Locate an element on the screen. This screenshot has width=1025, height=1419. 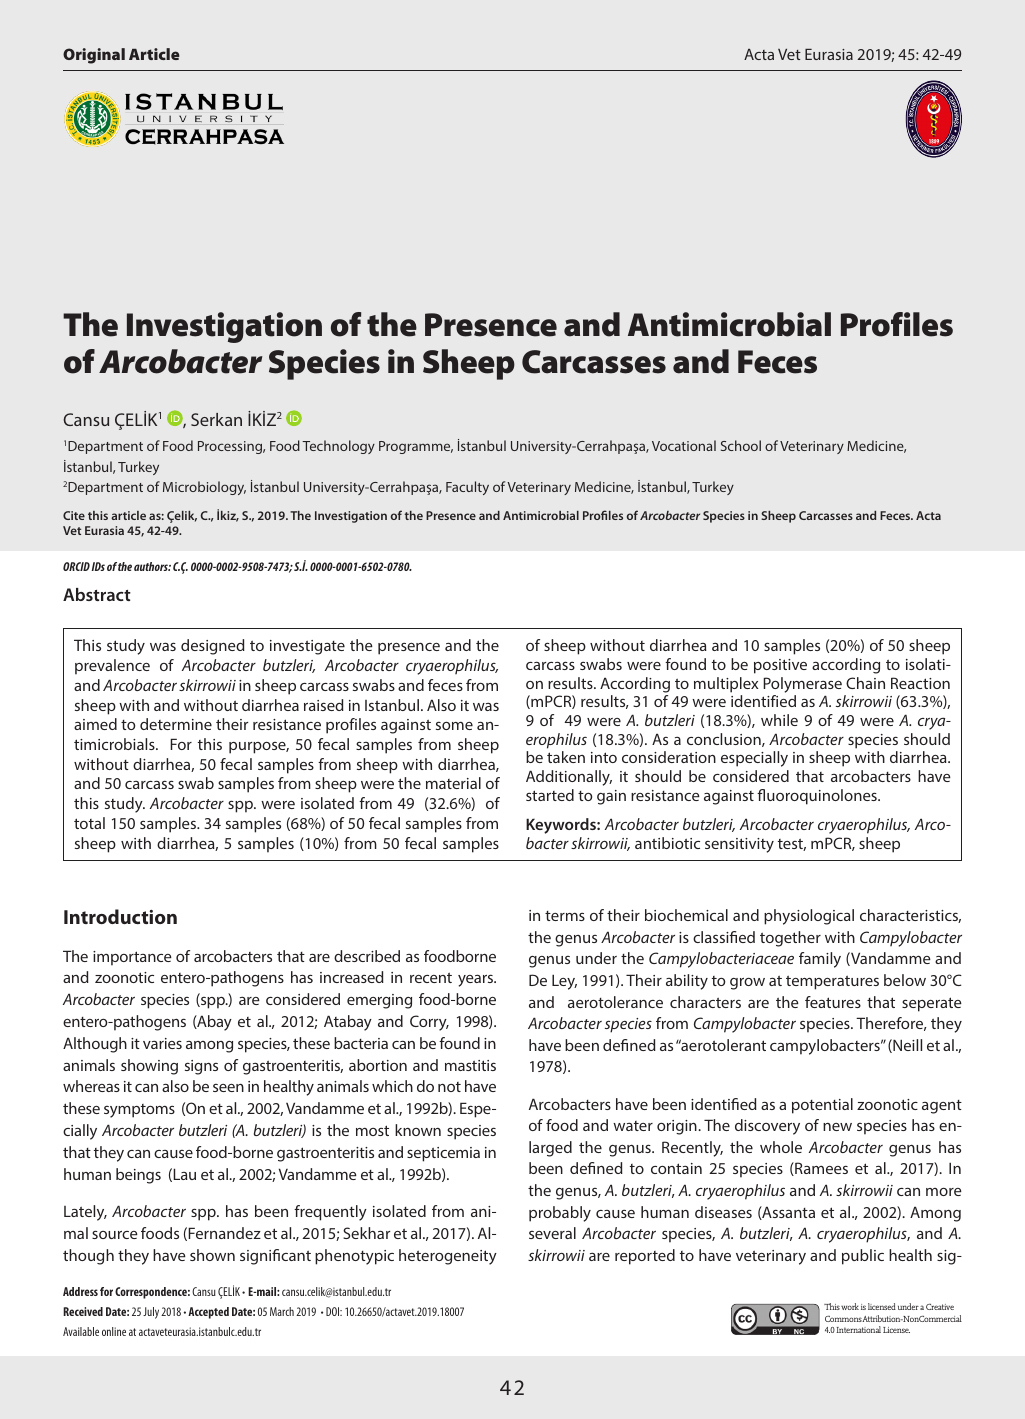
Corry is located at coordinates (429, 1023).
